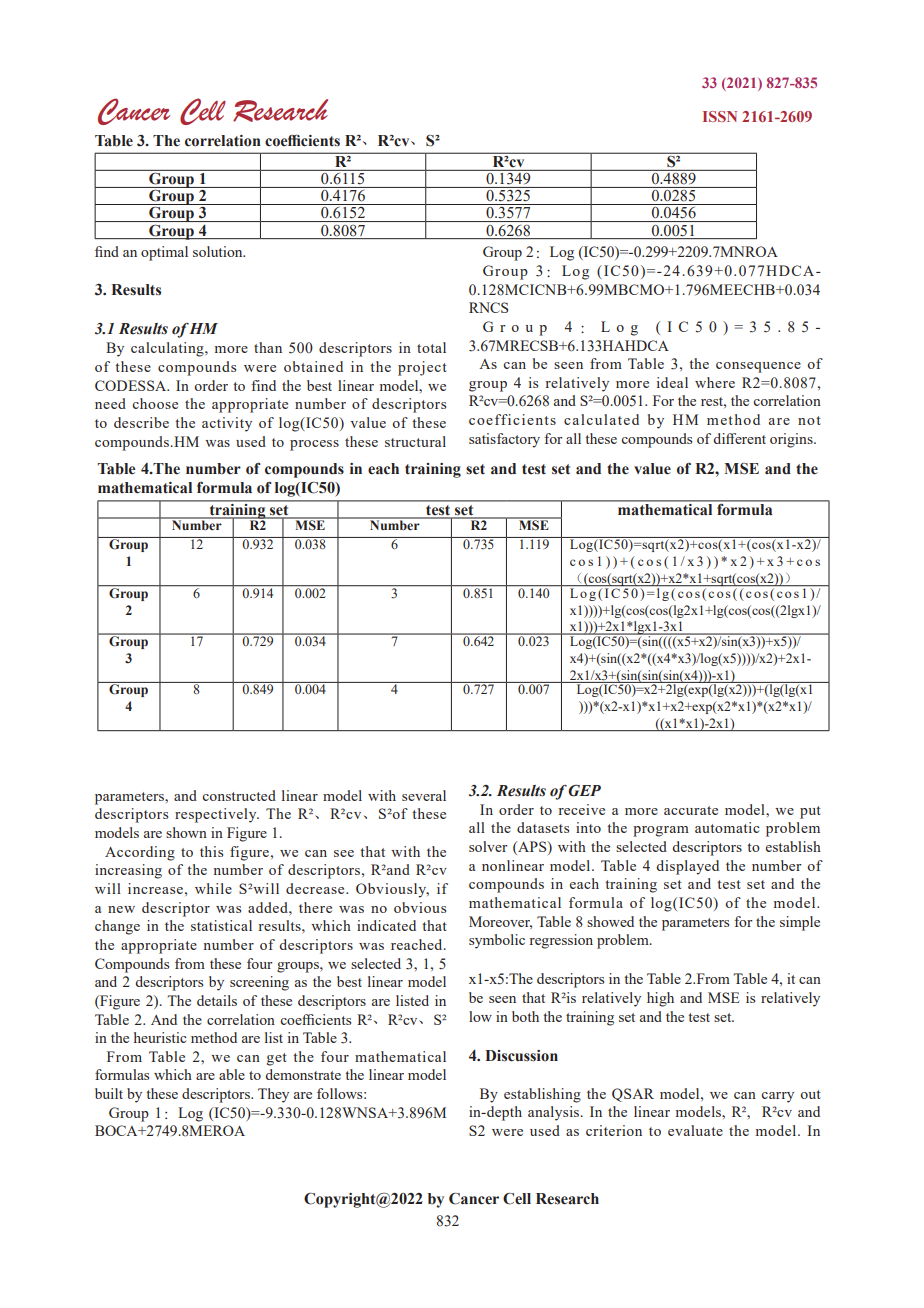 The image size is (924, 1308). Describe the element at coordinates (720, 116) in the page. I see `ISSN` at that location.
